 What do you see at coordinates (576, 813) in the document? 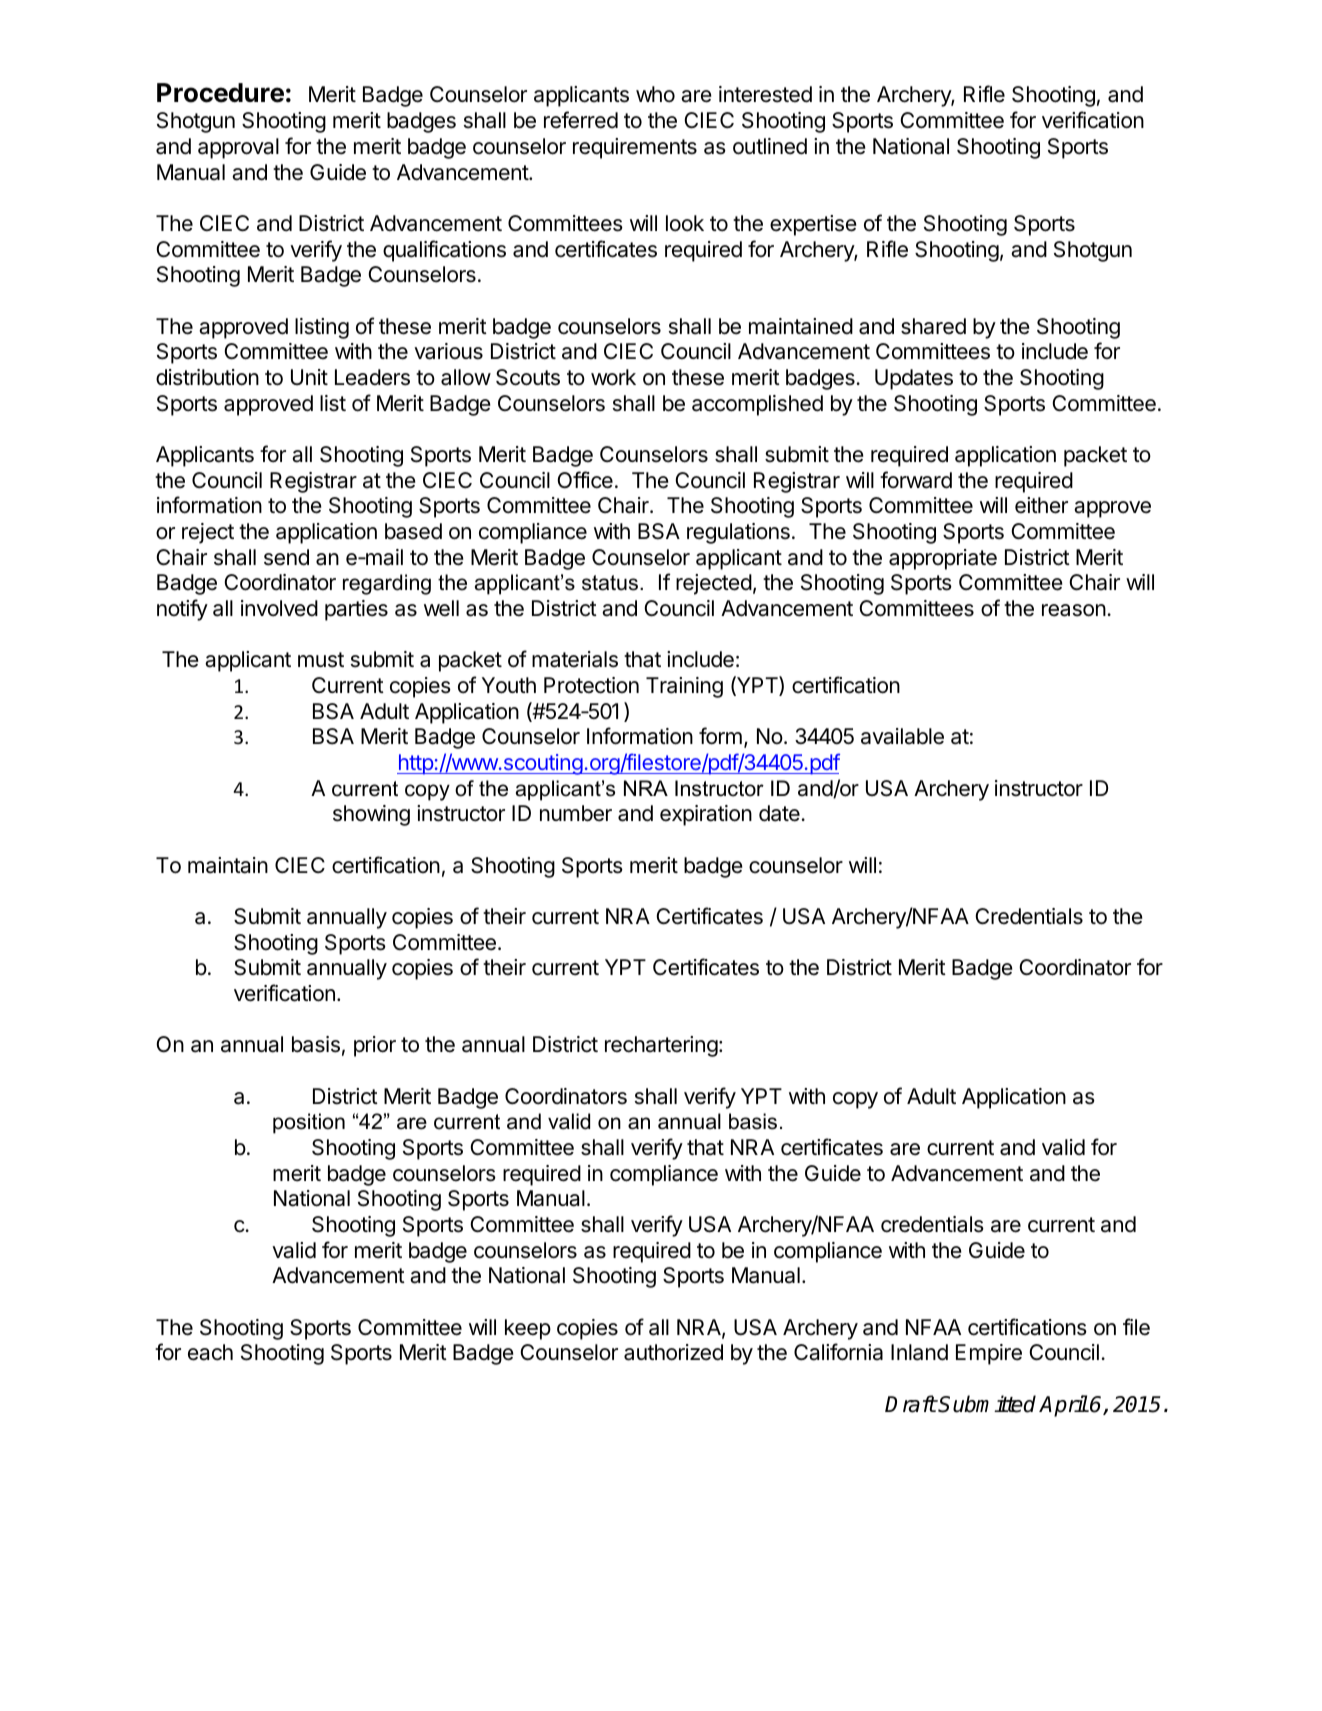
I see `number` at bounding box center [576, 813].
